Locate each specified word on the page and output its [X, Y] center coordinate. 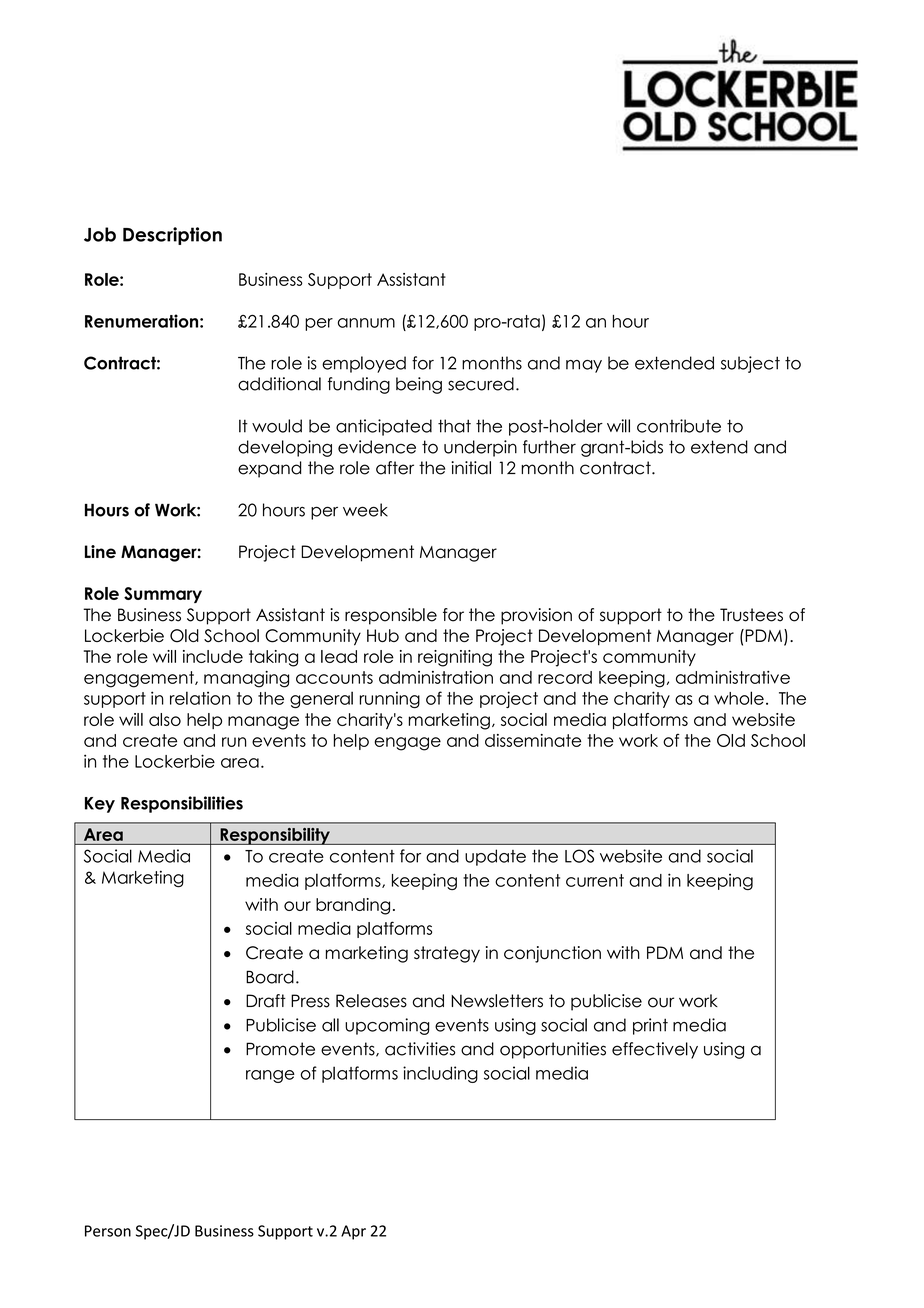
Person [108, 1231]
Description [172, 236]
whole [739, 698]
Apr [353, 1232]
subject [750, 364]
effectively [655, 1050]
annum [366, 323]
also [165, 719]
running [390, 699]
